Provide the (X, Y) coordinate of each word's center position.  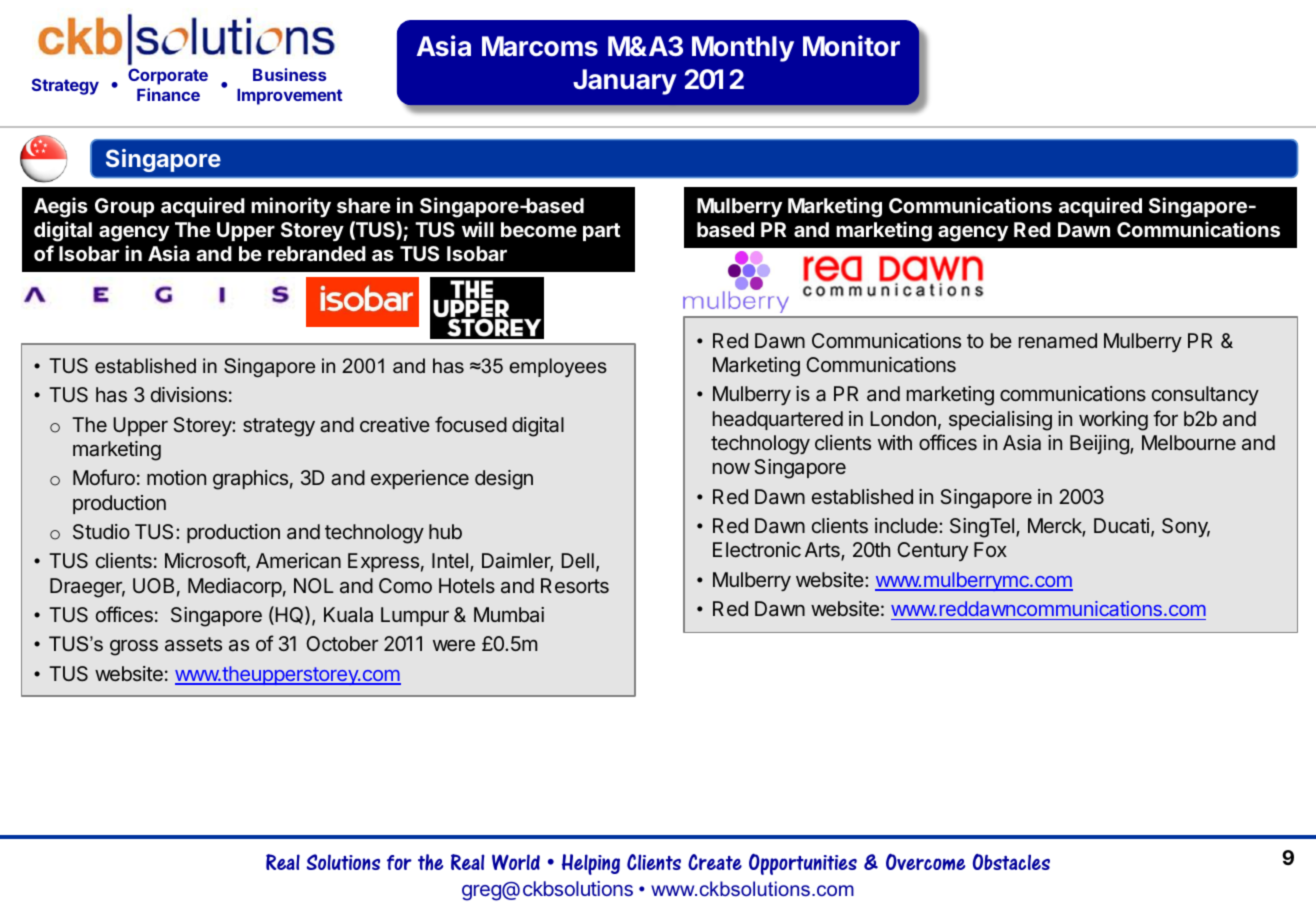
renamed (1058, 340)
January (625, 82)
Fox (990, 549)
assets (193, 644)
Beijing (1100, 445)
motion (176, 477)
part (602, 232)
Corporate (168, 76)
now (731, 468)
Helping (591, 864)
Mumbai (509, 614)
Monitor (851, 46)
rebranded (317, 253)
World (516, 862)
